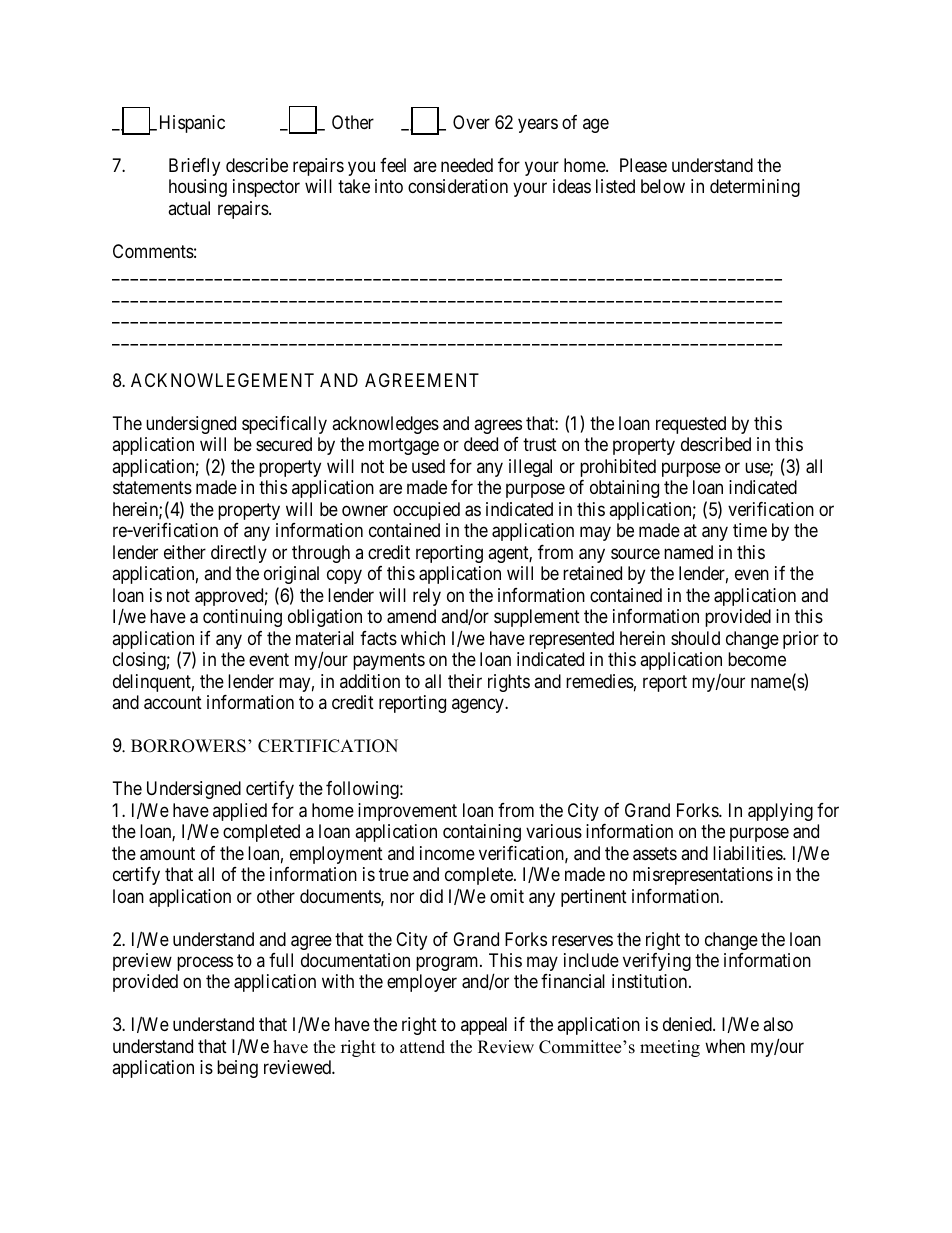 Image resolution: width=952 pixels, height=1233 pixels. What do you see at coordinates (755, 188) in the screenshot?
I see `determining` at bounding box center [755, 188].
